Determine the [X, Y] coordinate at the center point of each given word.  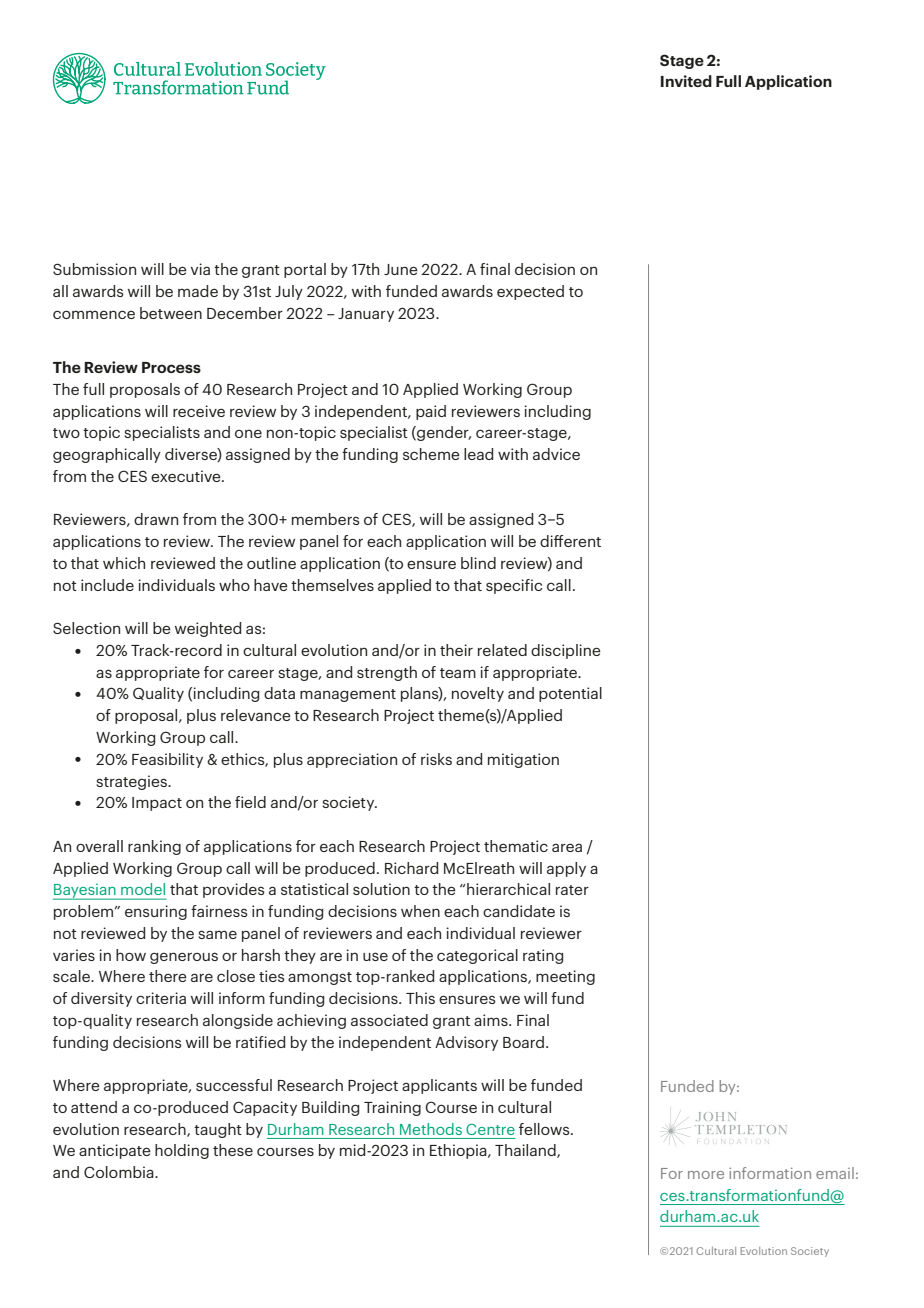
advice [556, 454]
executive [187, 476]
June [401, 269]
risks [436, 759]
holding [182, 1151]
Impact [157, 804]
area [567, 847]
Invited [686, 81]
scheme [431, 454]
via [200, 269]
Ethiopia [459, 1151]
